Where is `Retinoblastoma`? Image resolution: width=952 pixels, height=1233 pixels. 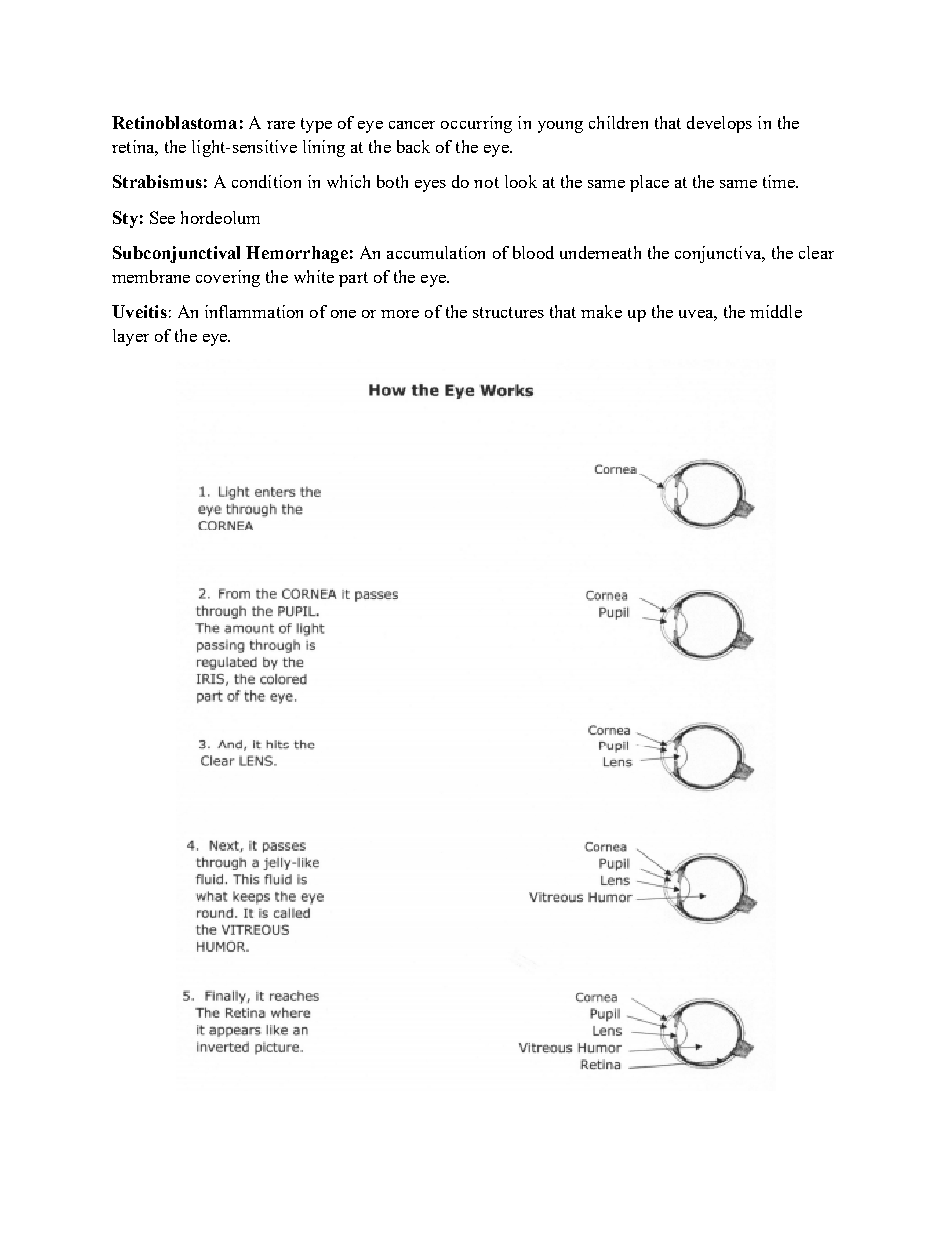
Retinoblastoma is located at coordinates (174, 122).
